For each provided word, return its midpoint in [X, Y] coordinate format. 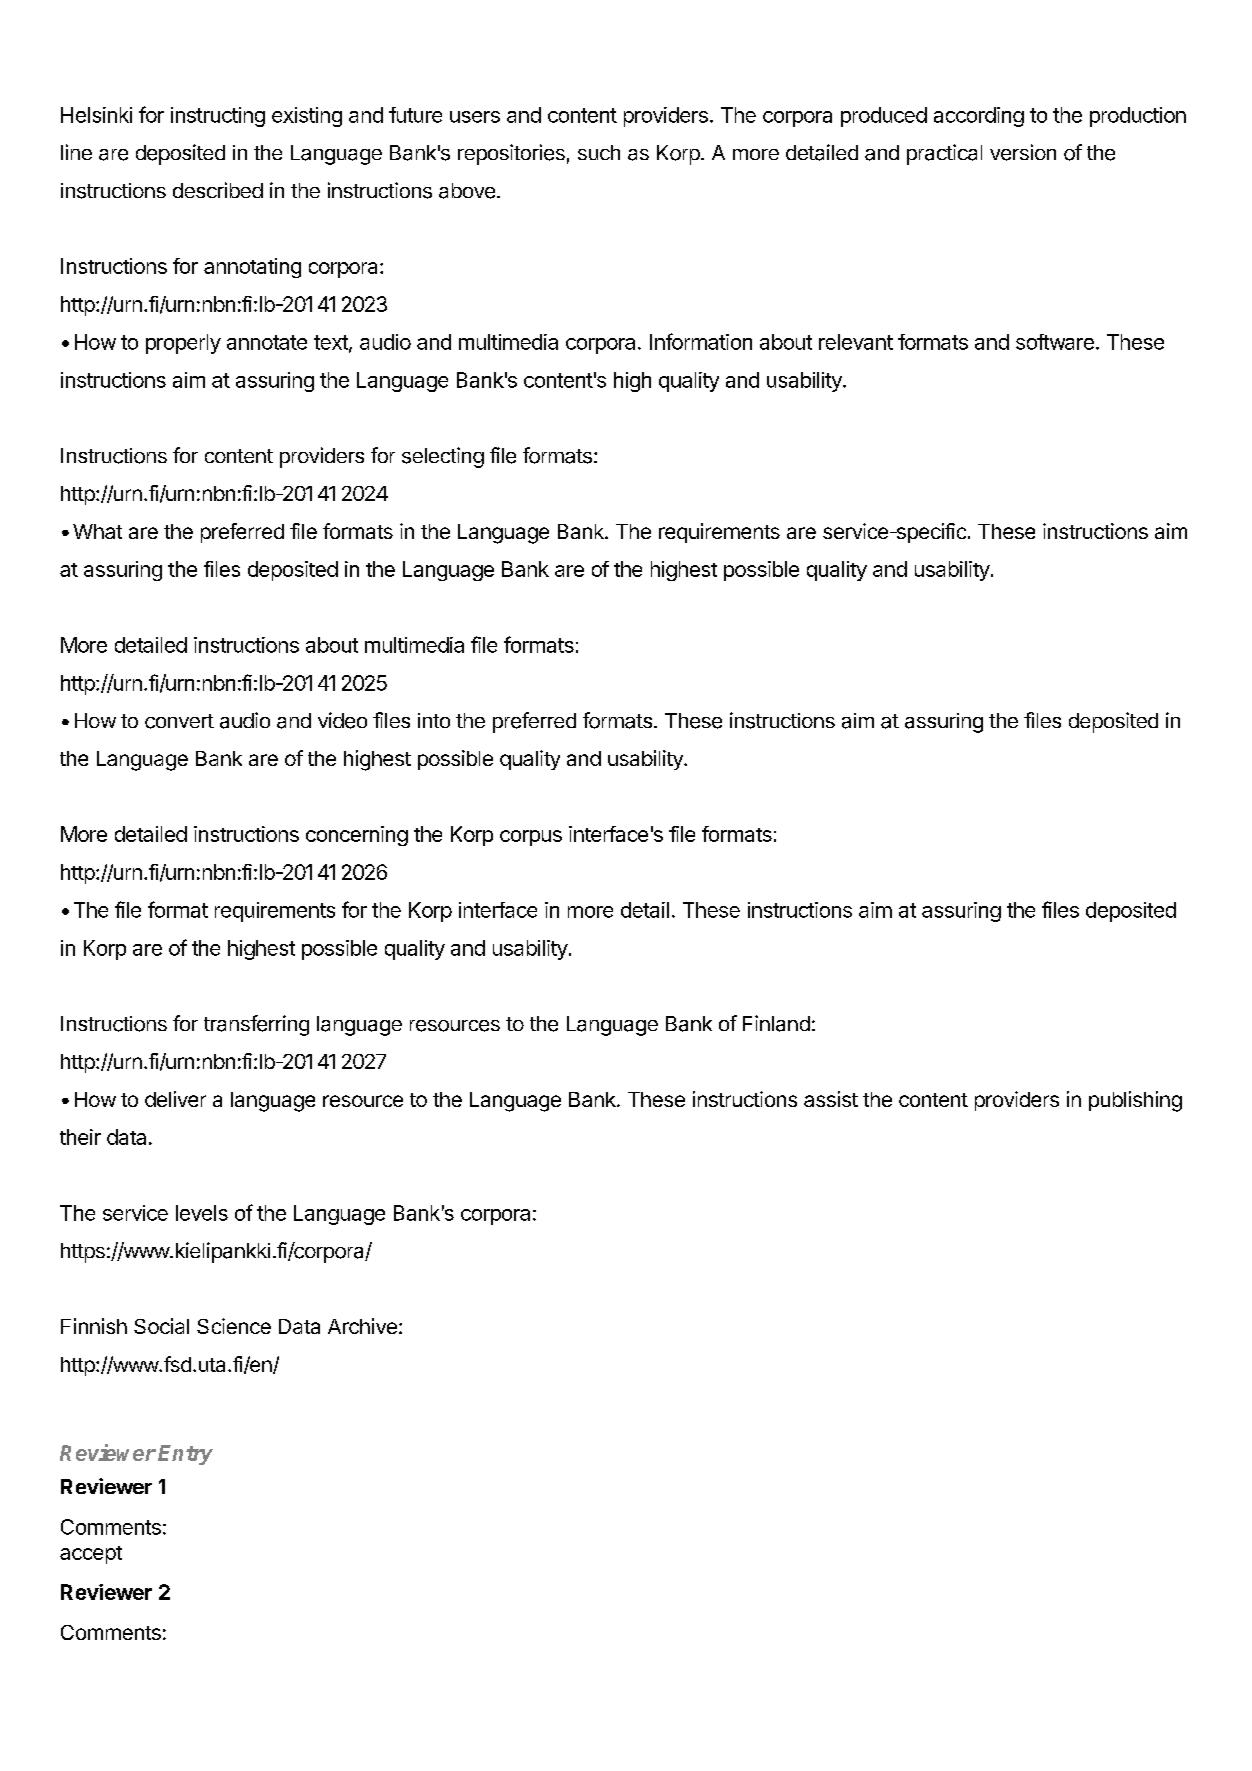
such [599, 152]
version [1023, 152]
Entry [185, 1455]
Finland [776, 1023]
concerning [357, 836]
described [218, 190]
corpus [531, 838]
